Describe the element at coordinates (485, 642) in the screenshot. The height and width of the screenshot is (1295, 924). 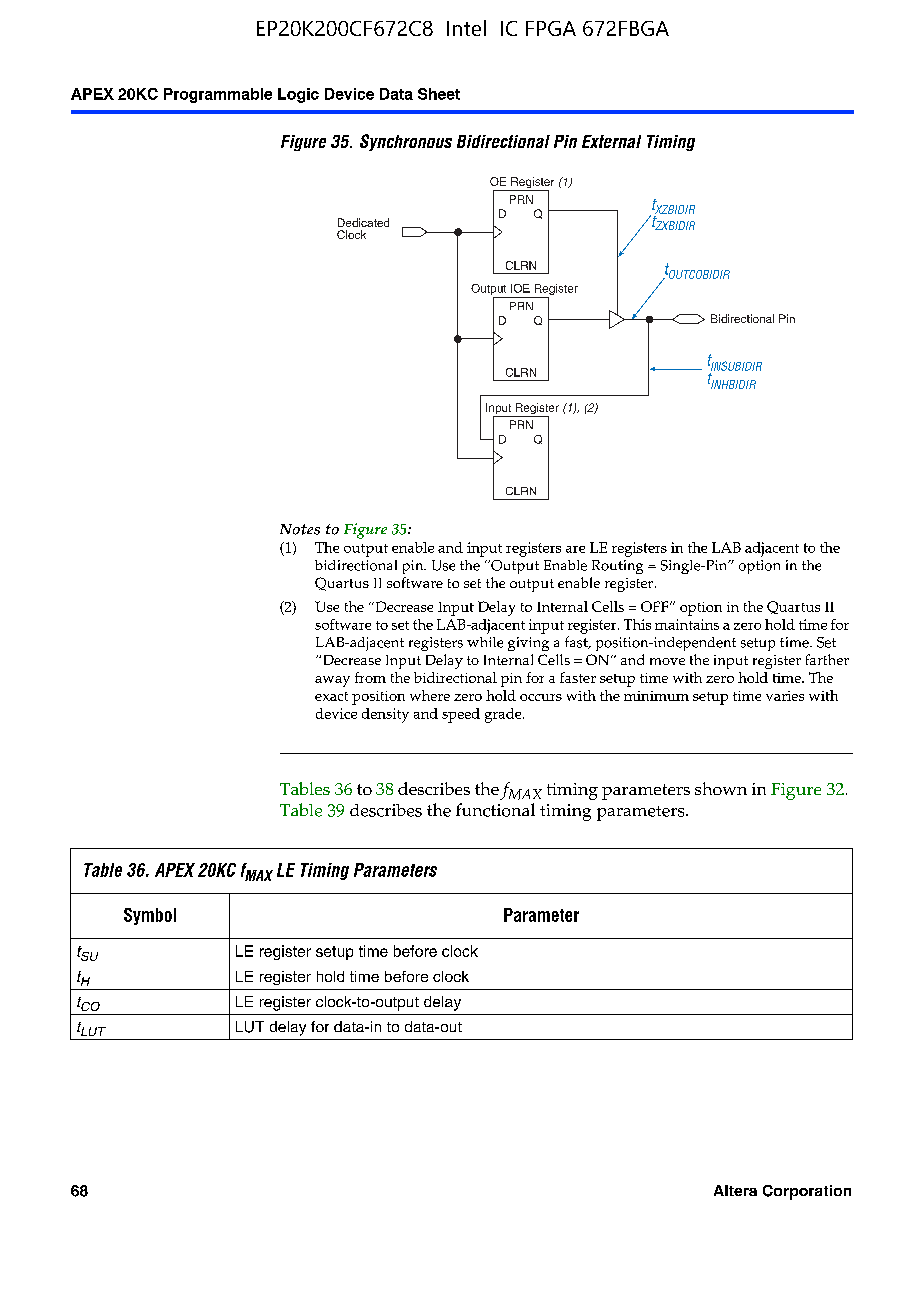
I see `while` at that location.
